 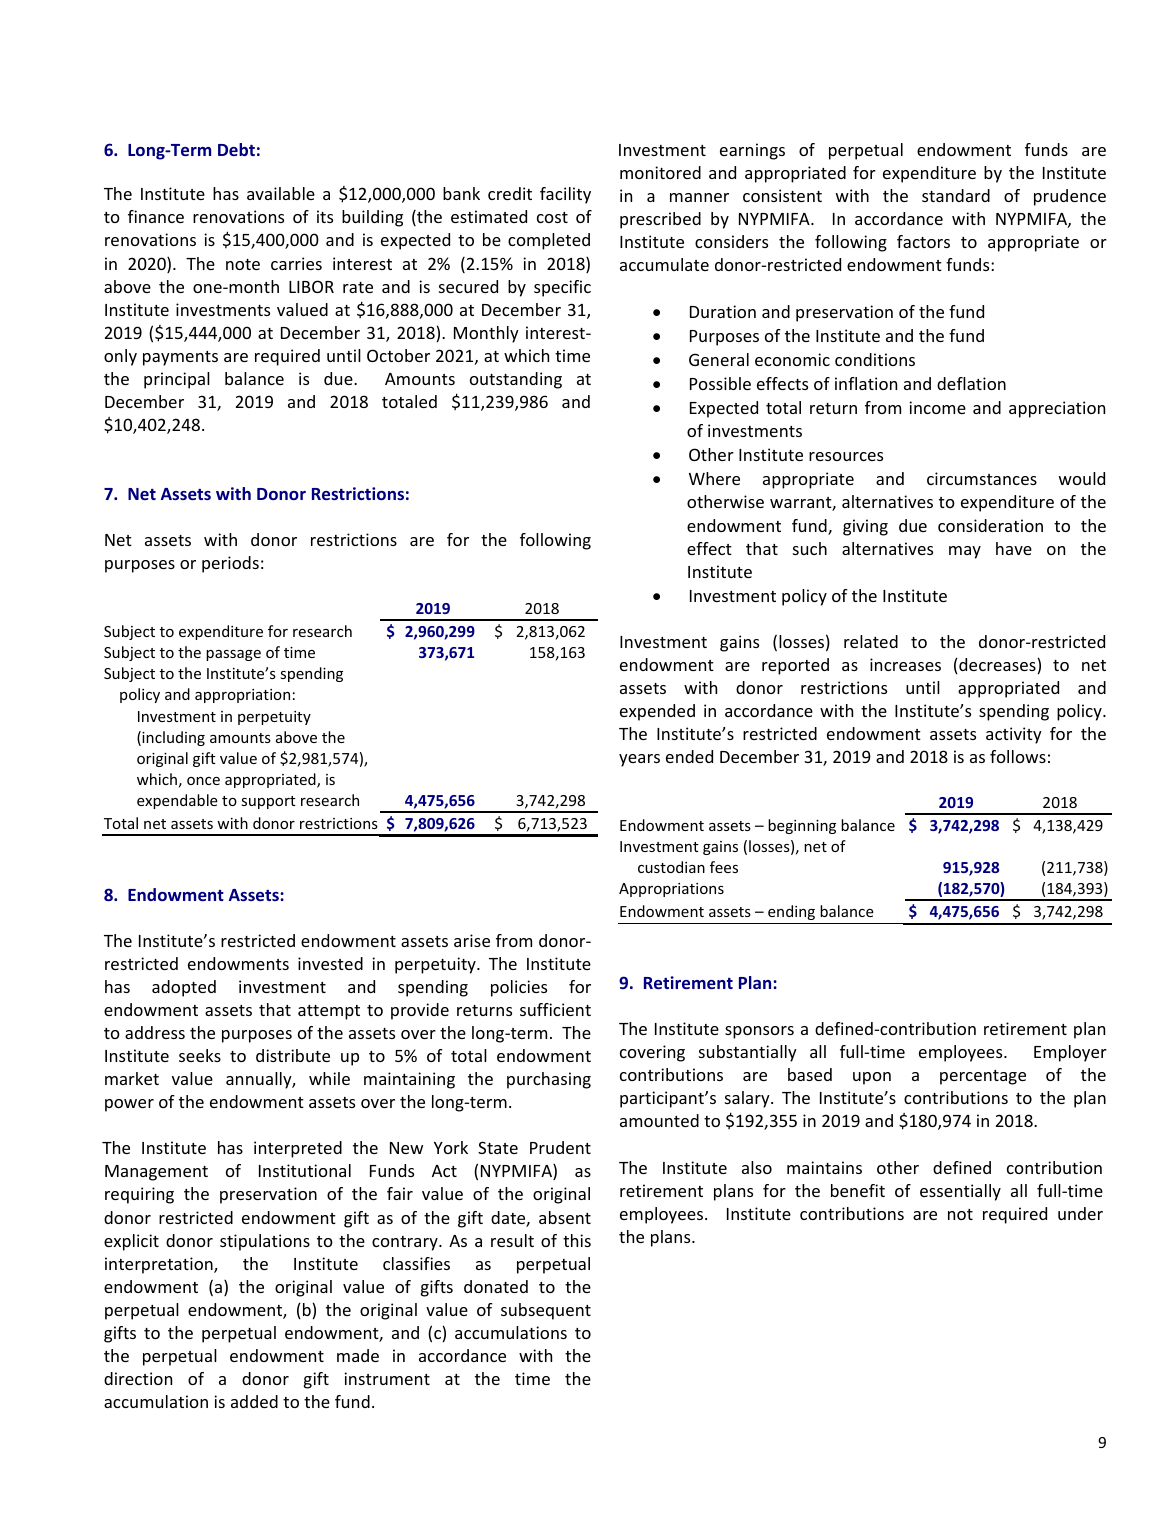 I want to click on follows, so click(x=1018, y=756).
